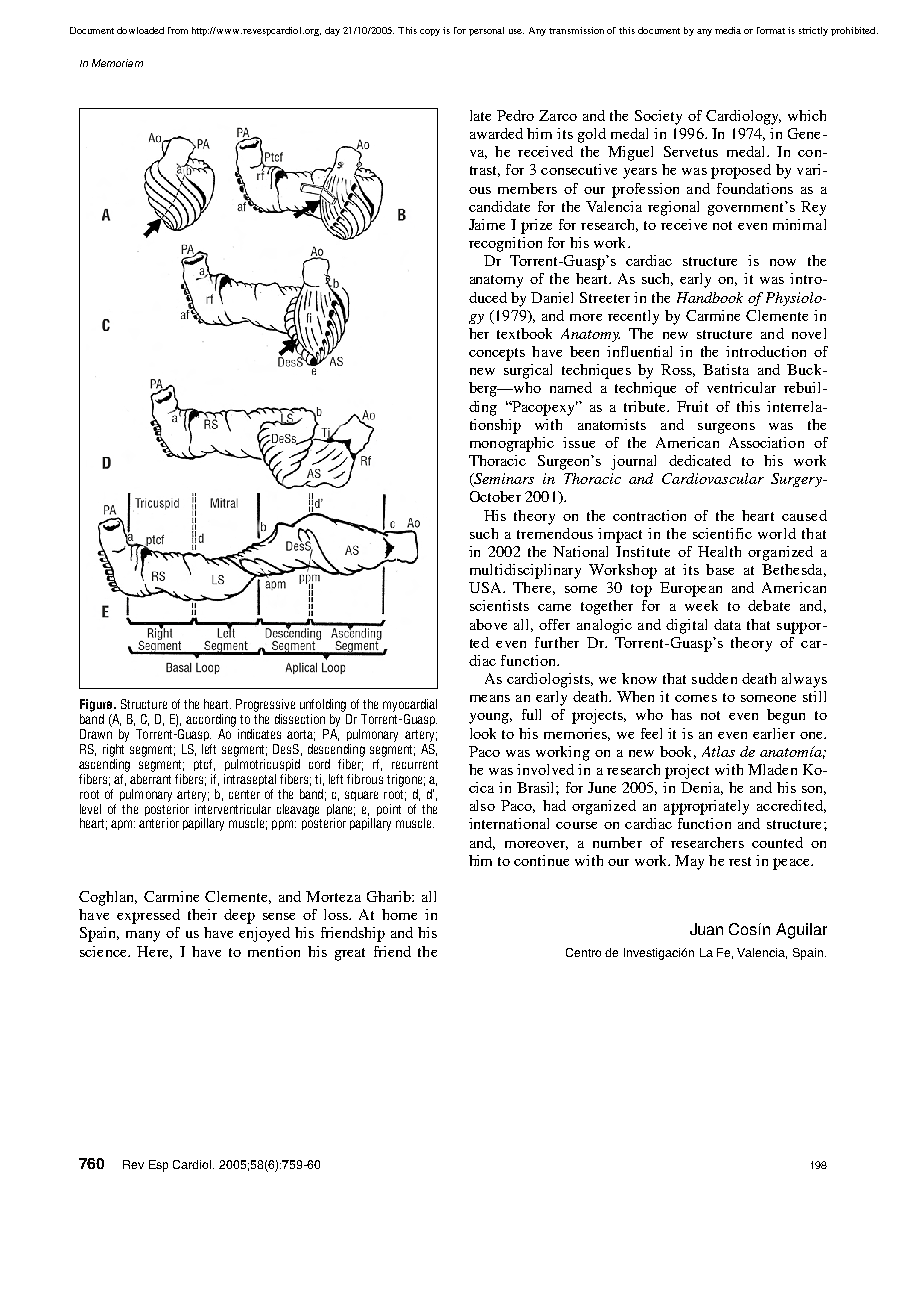 This screenshot has height=1308, width=924. Describe the element at coordinates (771, 30) in the screenshot. I see `format` at that location.
